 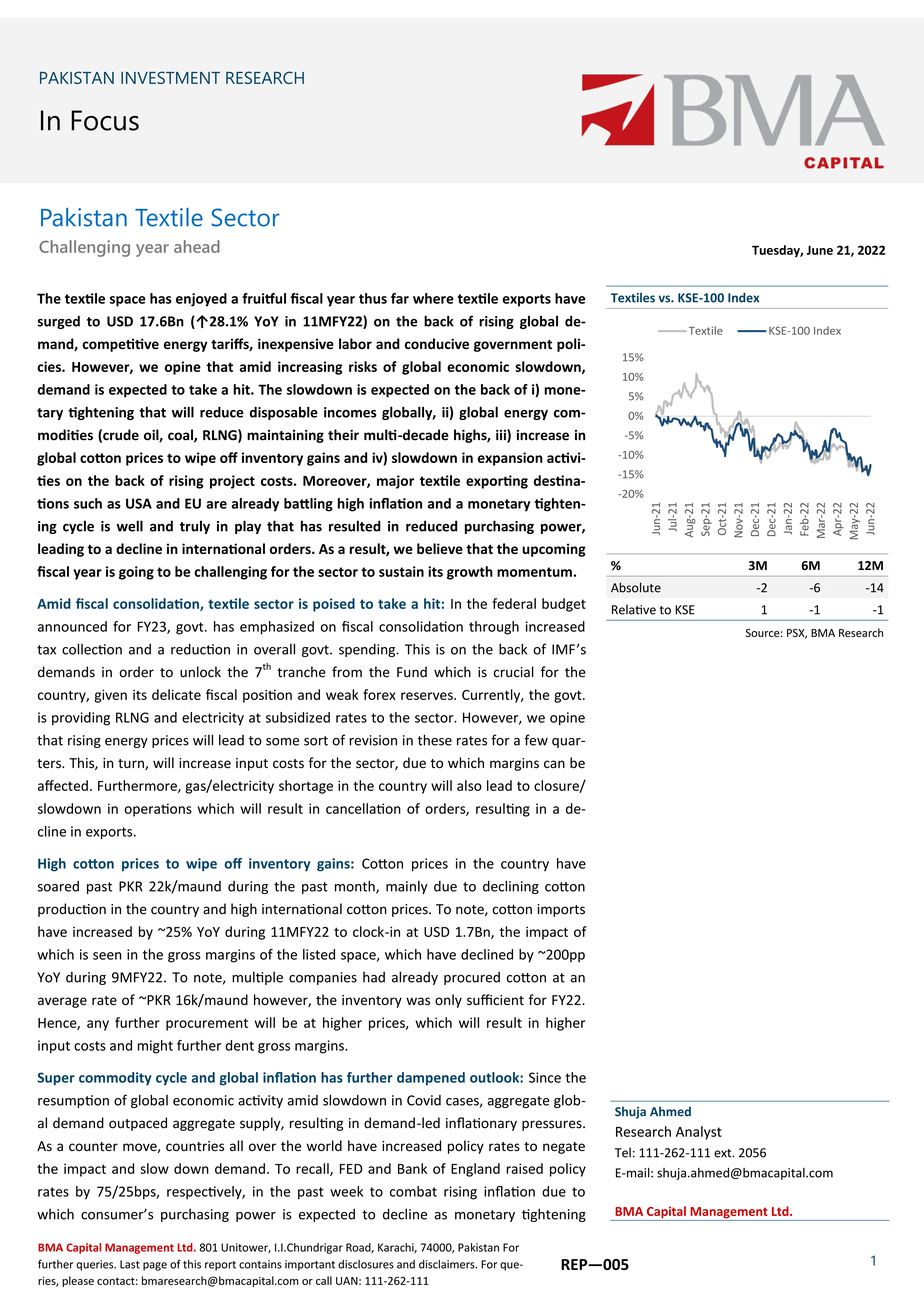 I want to click on turn, so click(x=132, y=764).
